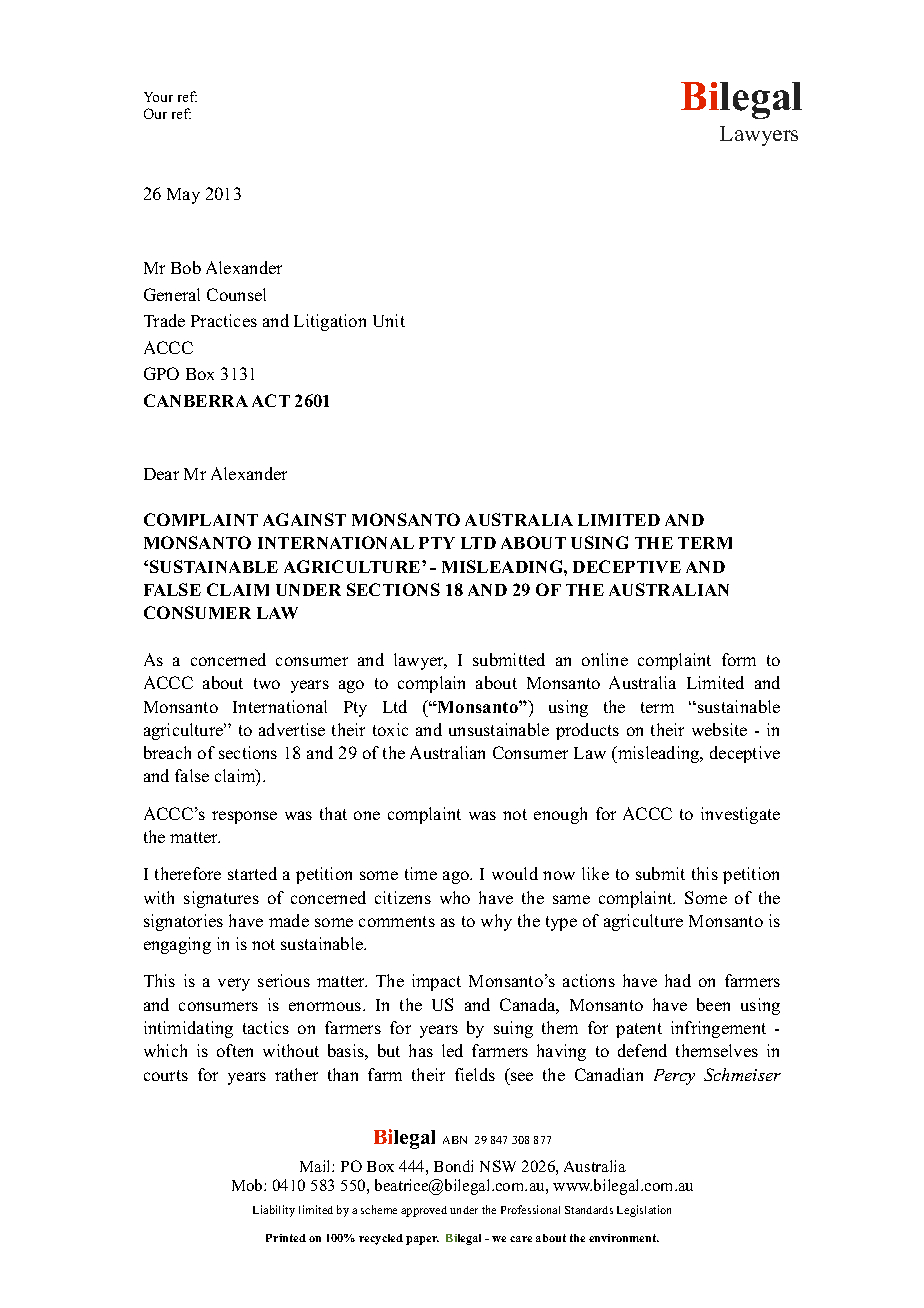 Image resolution: width=924 pixels, height=1308 pixels. I want to click on AGAINST, so click(304, 519).
